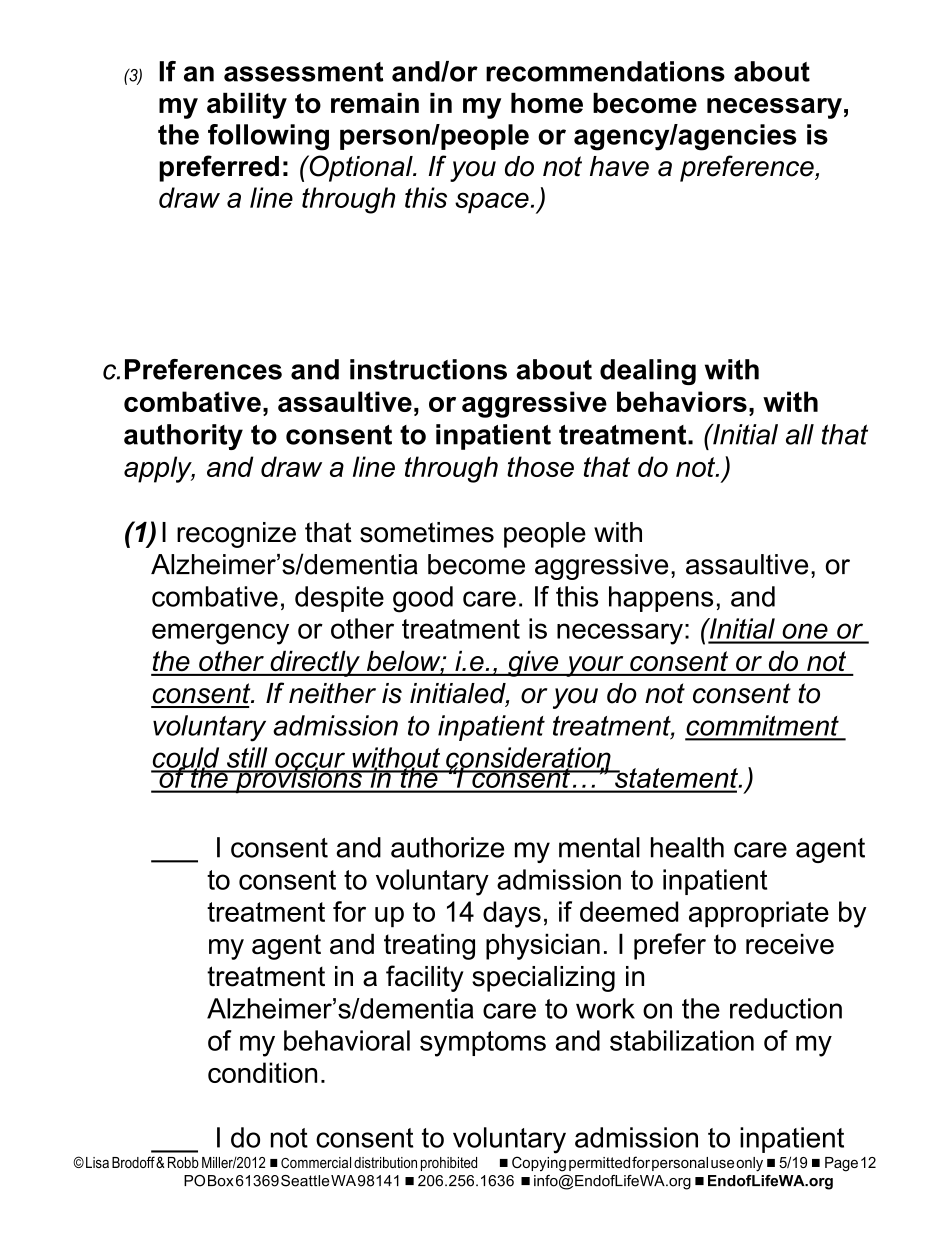  Describe the element at coordinates (540, 466) in the document. I see `those` at that location.
